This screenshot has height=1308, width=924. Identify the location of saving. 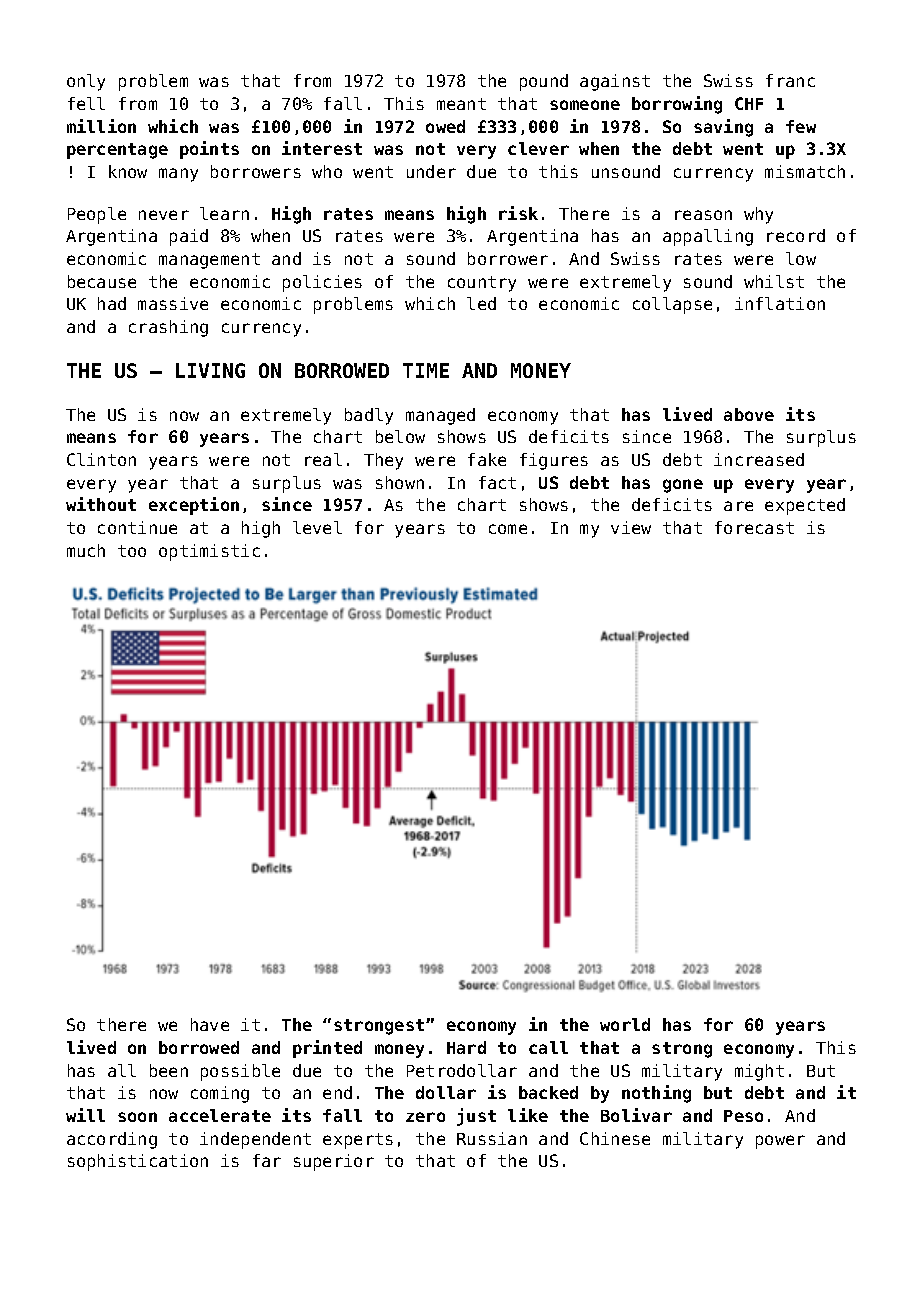
(723, 128).
